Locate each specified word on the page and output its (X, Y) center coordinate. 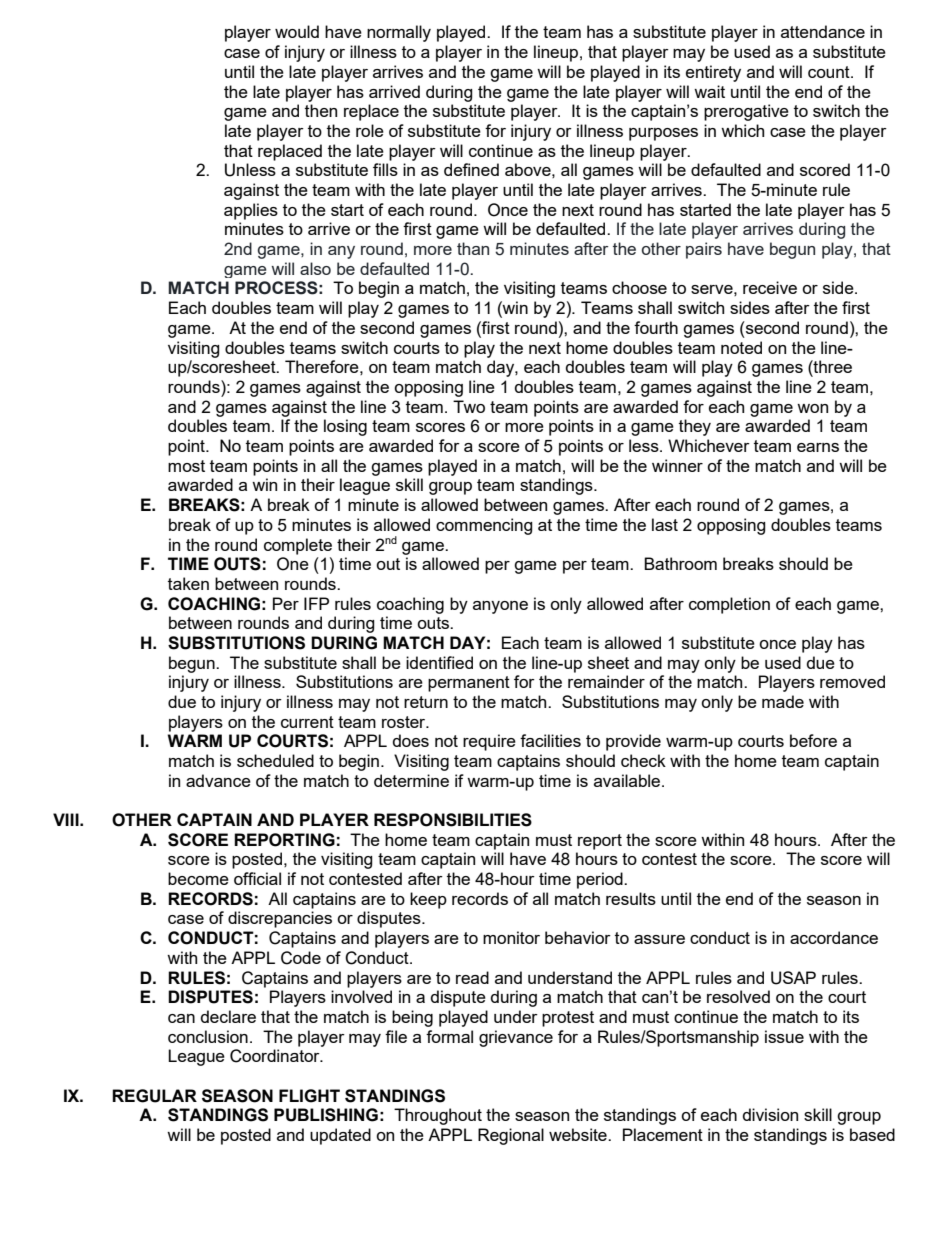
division (770, 1114)
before (813, 740)
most (186, 466)
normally (399, 33)
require (489, 742)
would (297, 31)
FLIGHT (309, 1096)
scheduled (275, 760)
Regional (511, 1136)
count (830, 72)
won (812, 408)
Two (469, 406)
